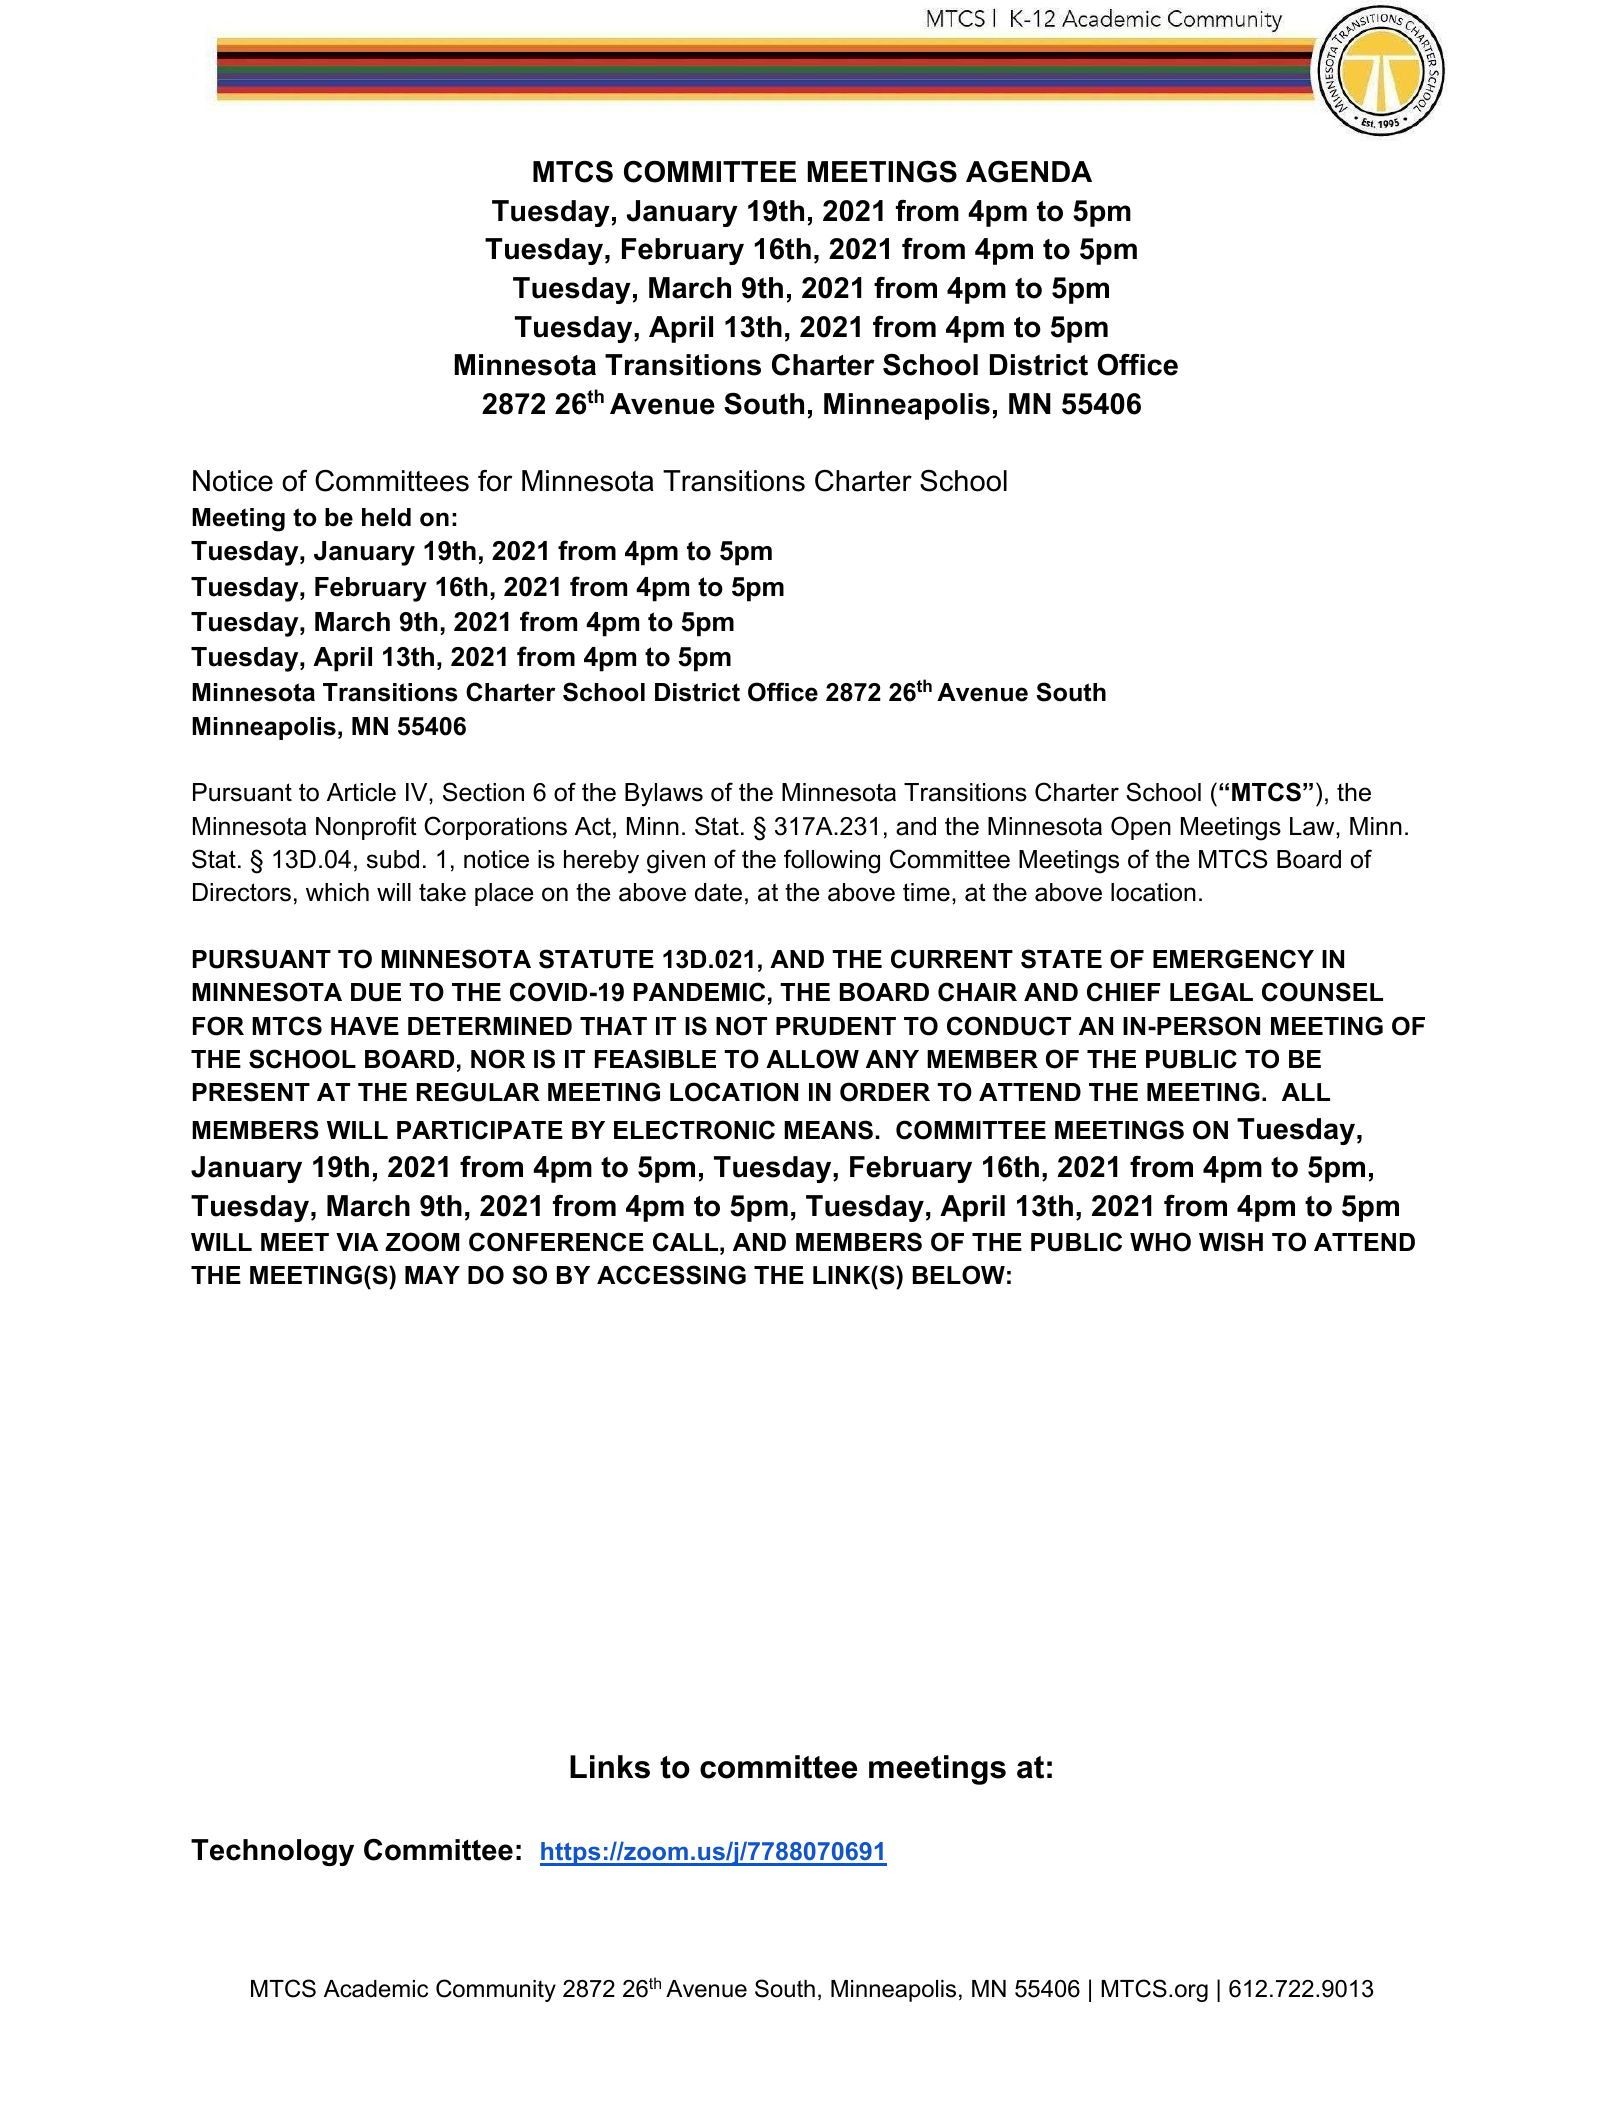 This document has height=2102, width=1624. I want to click on Open, so click(1141, 828).
